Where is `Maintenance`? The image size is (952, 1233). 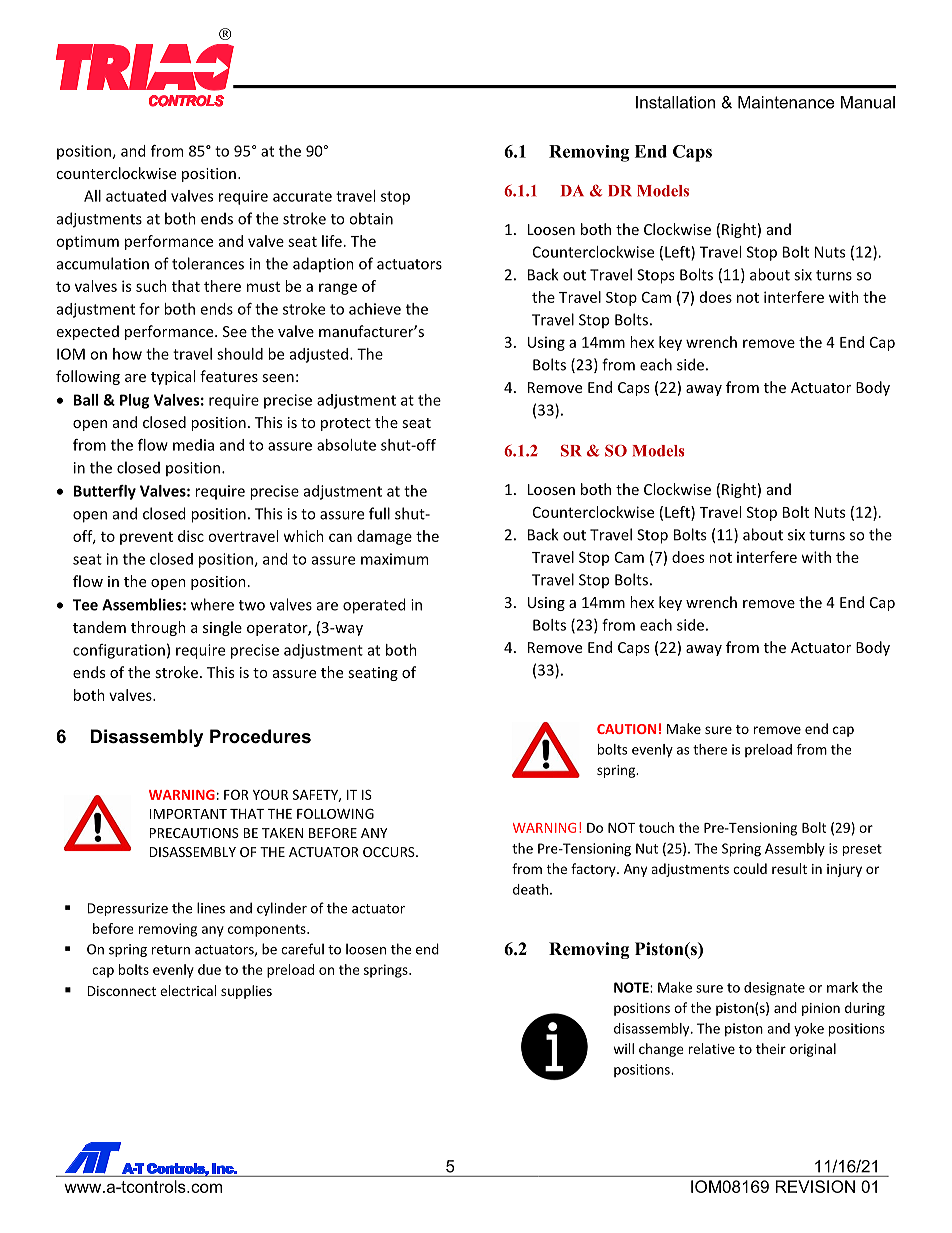 Maintenance is located at coordinates (786, 102).
